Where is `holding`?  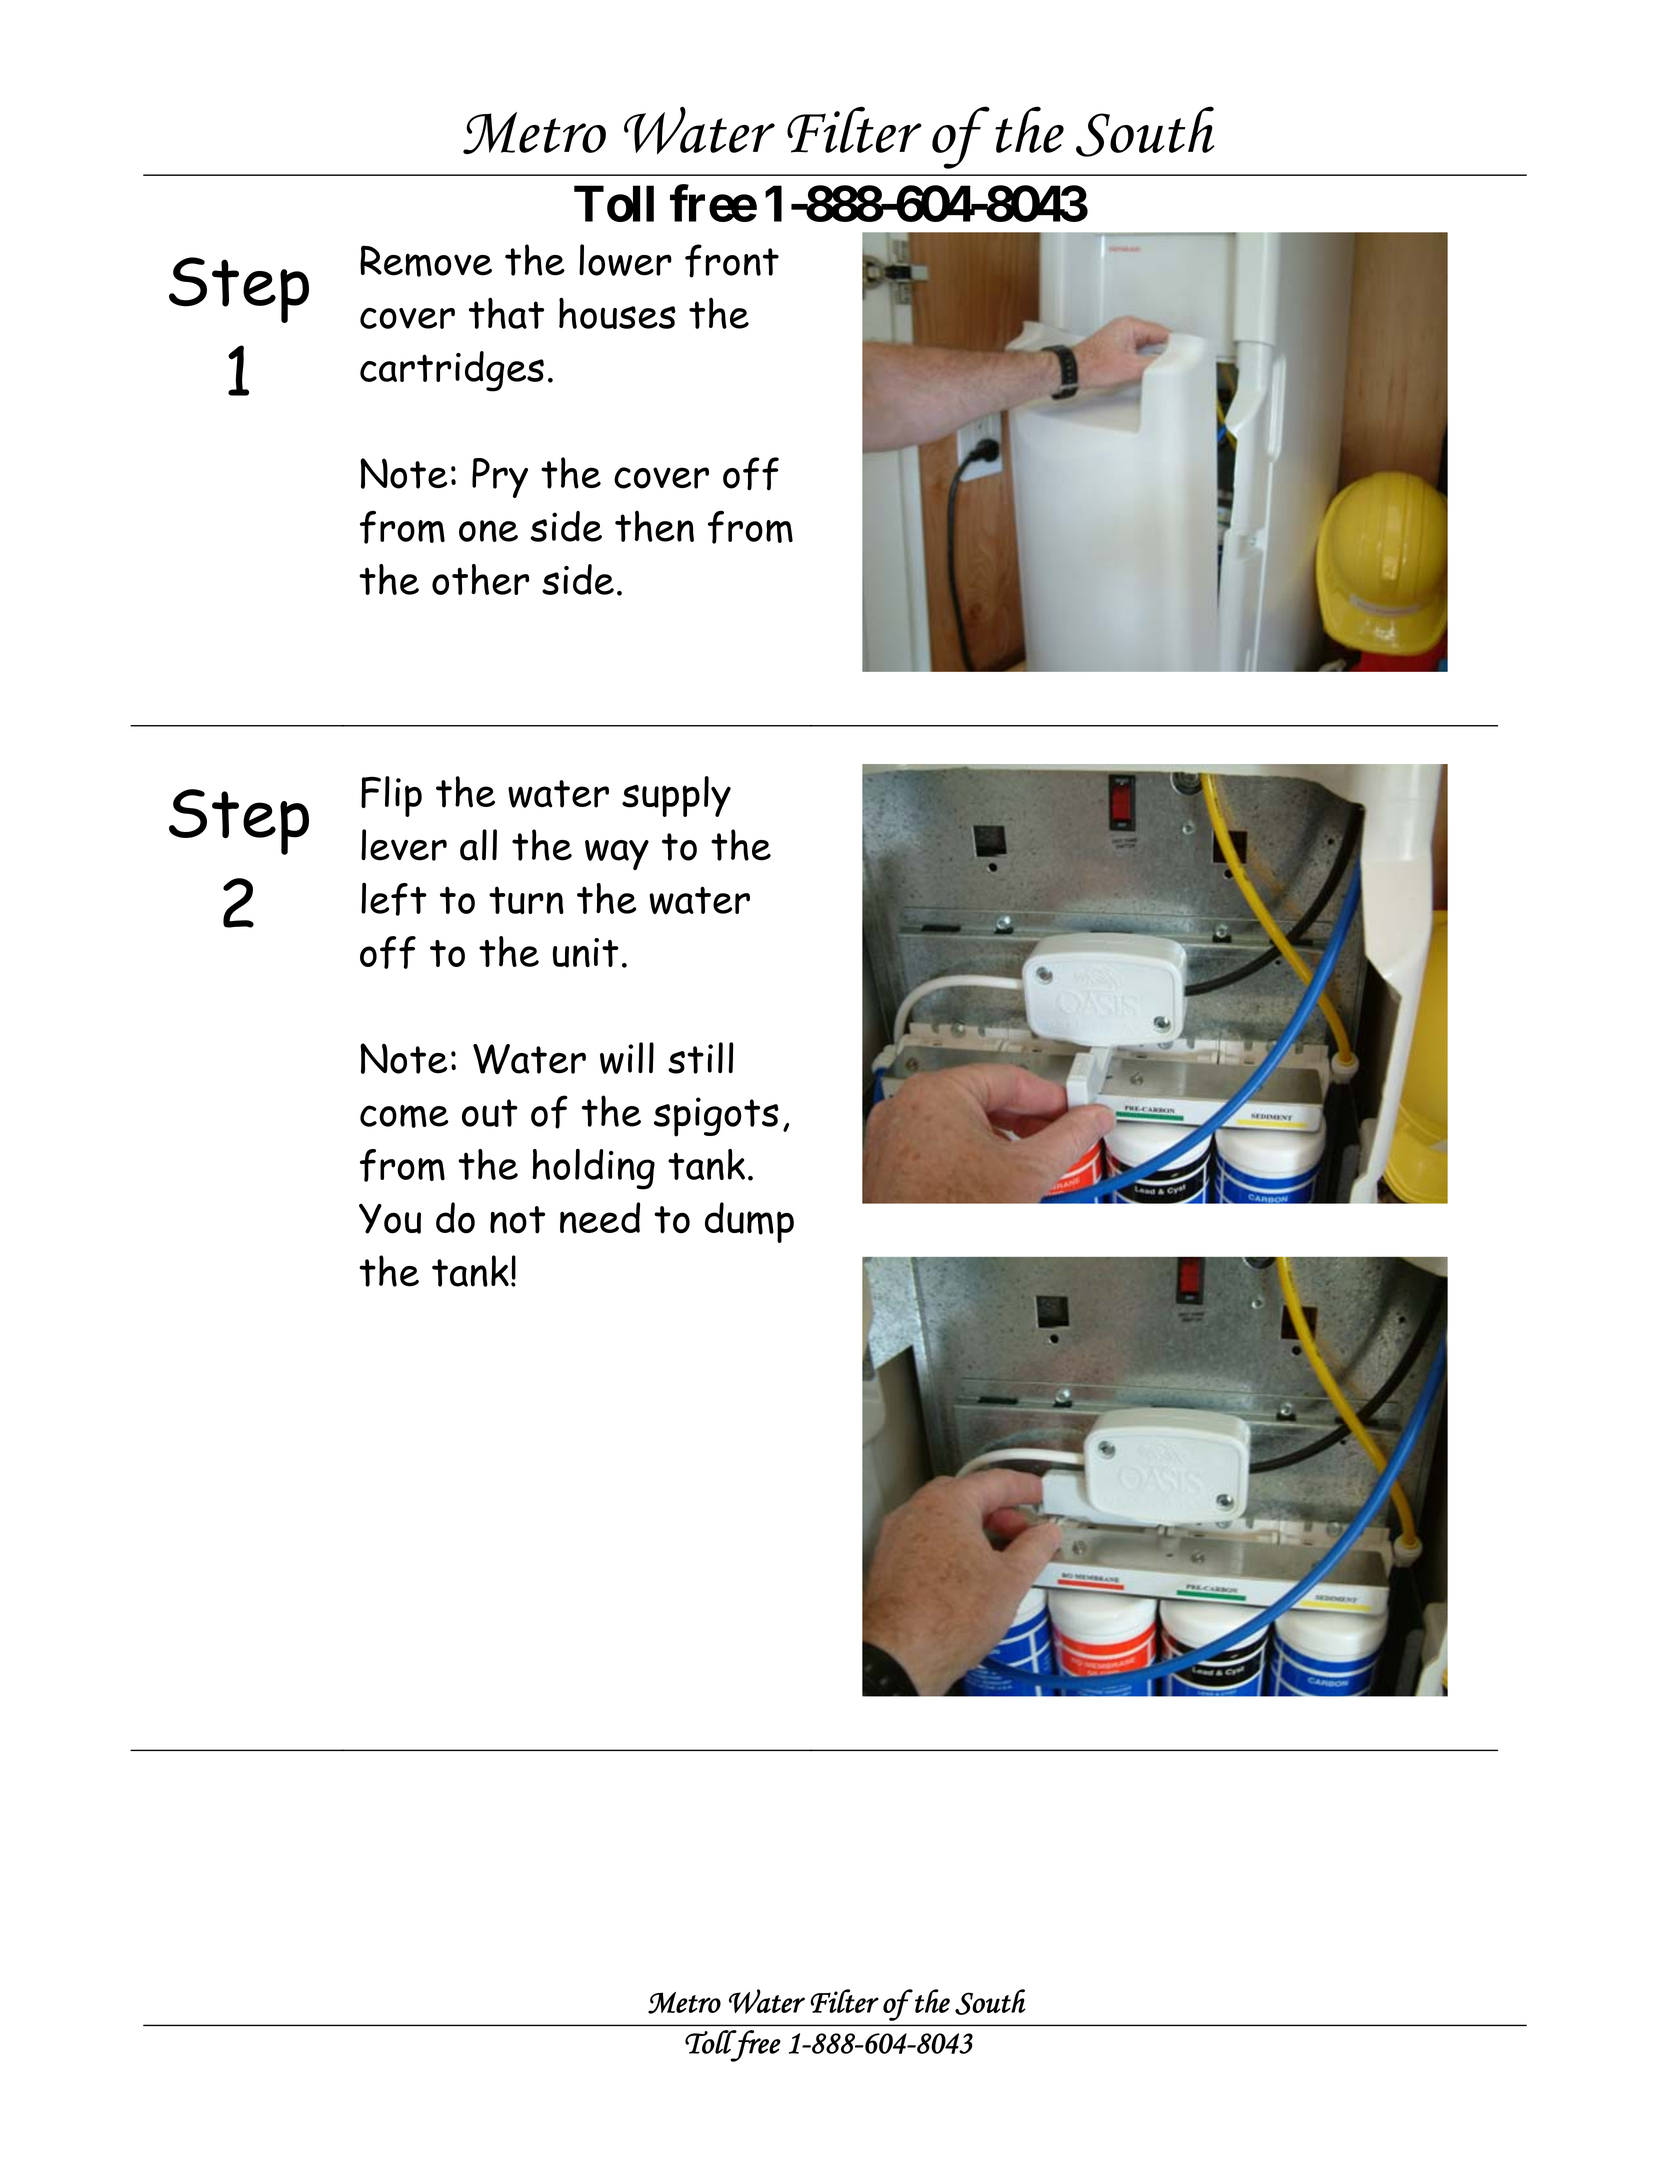
holding is located at coordinates (593, 1169).
